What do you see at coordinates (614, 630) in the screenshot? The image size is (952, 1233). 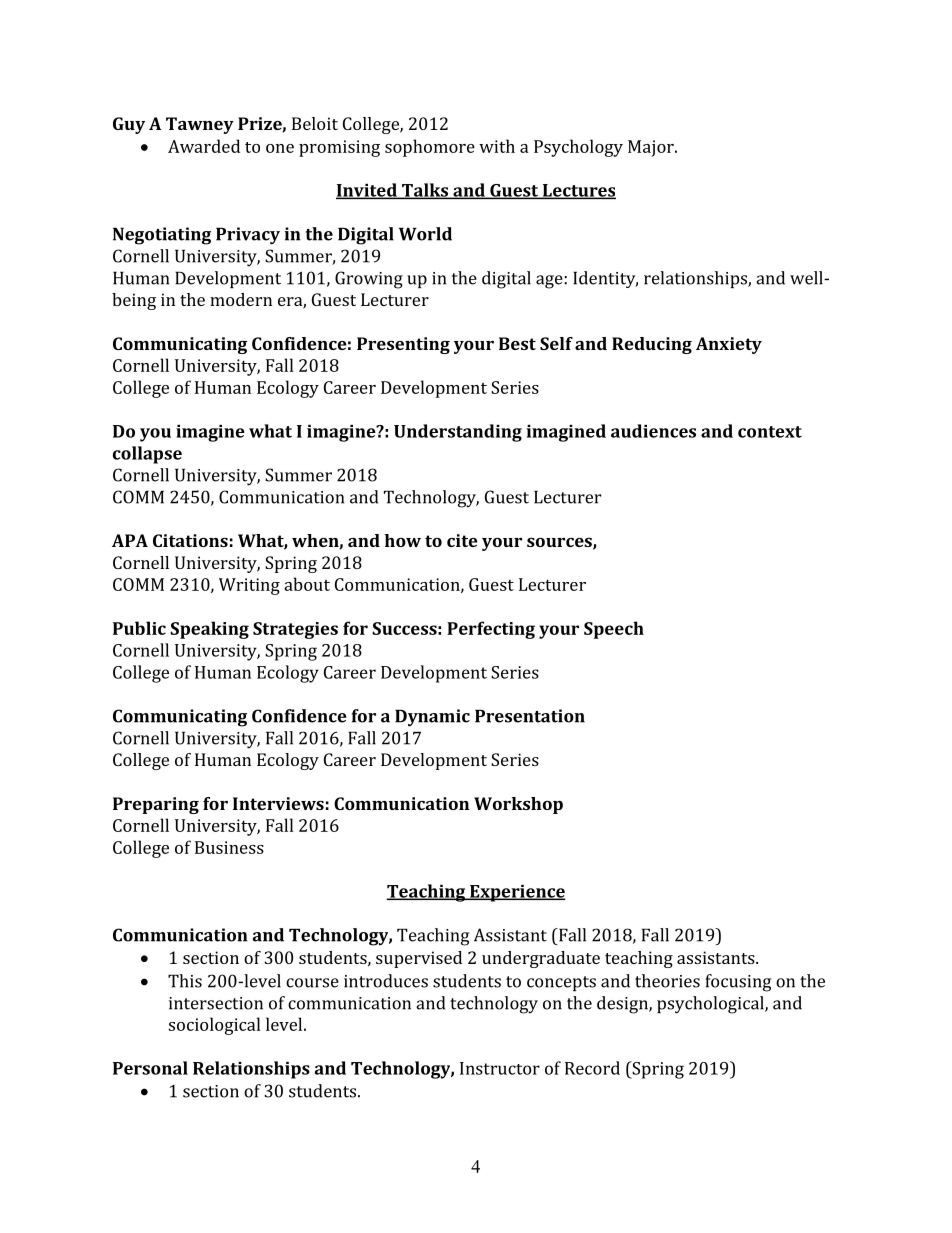 I see `Speech` at bounding box center [614, 630].
